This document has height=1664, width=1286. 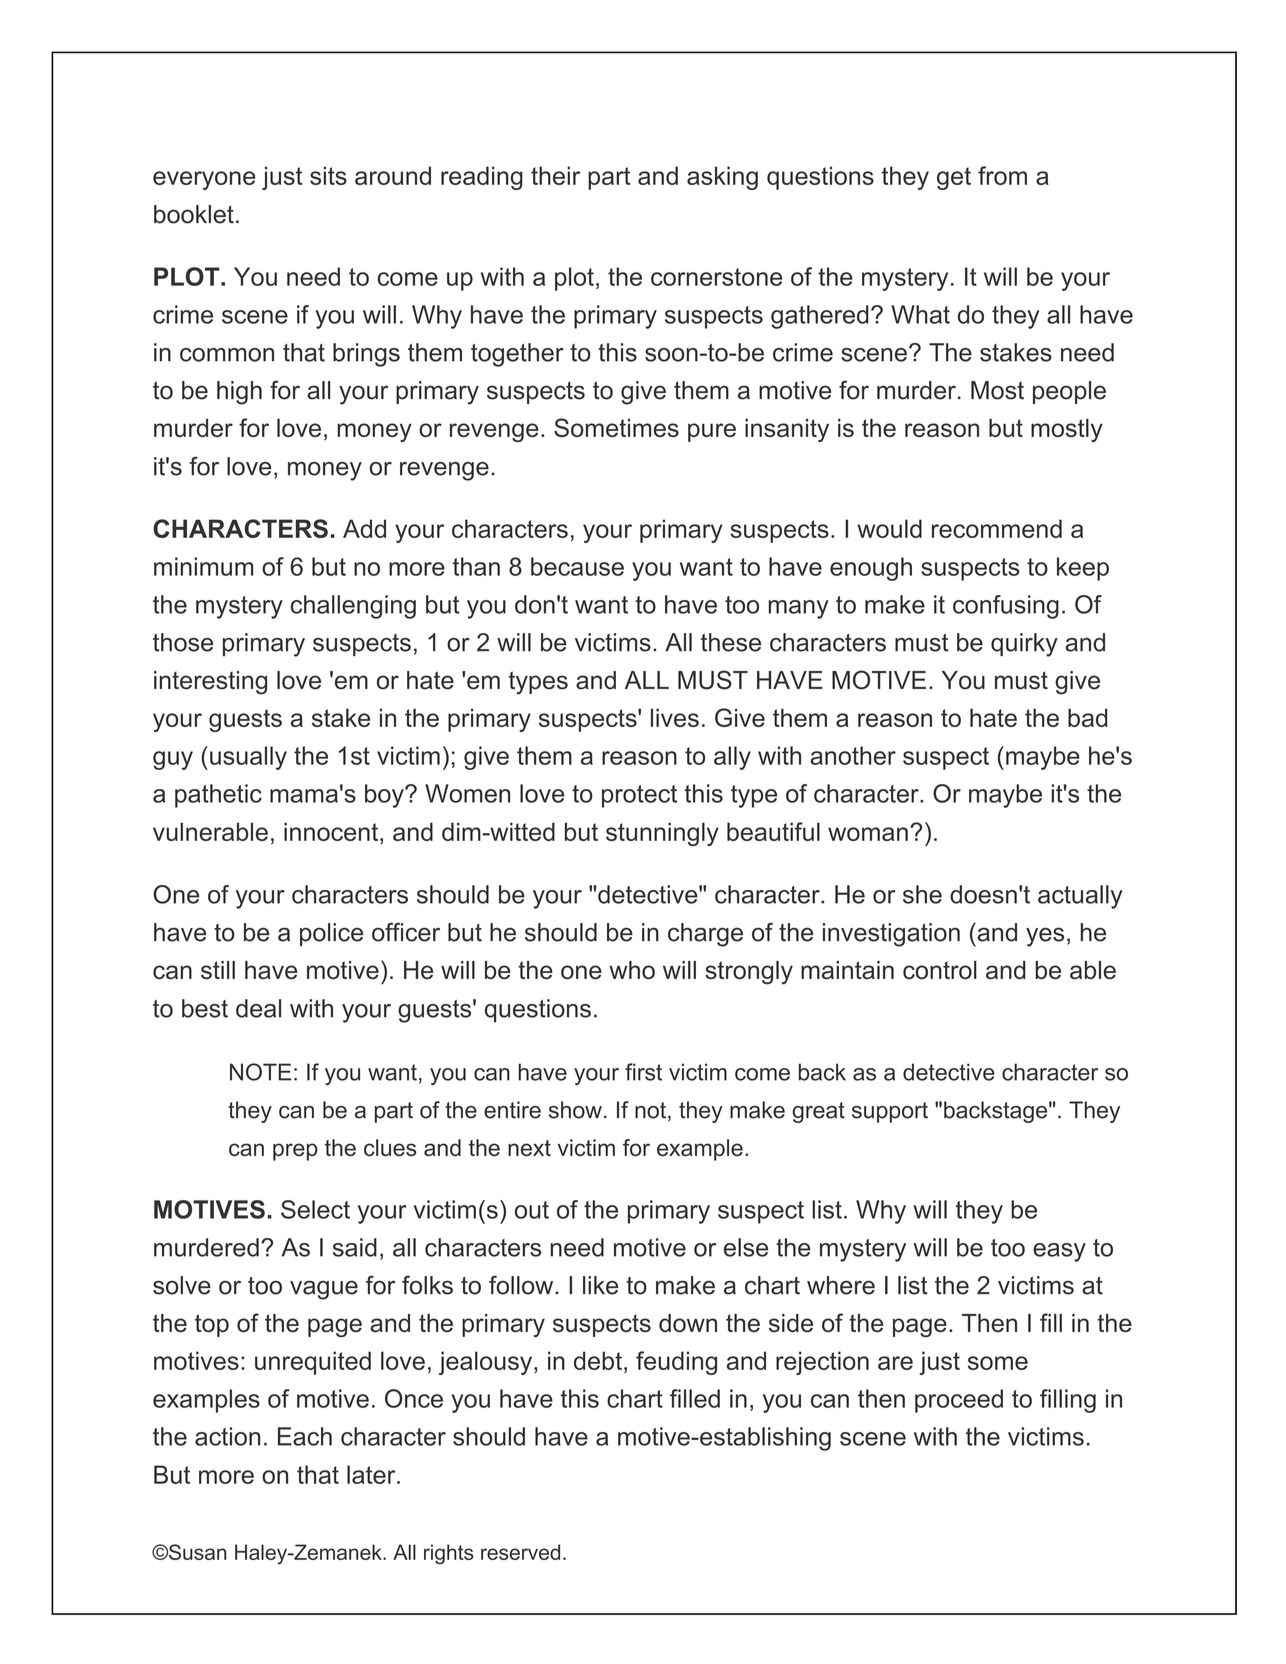 I want to click on from, so click(x=1002, y=175).
